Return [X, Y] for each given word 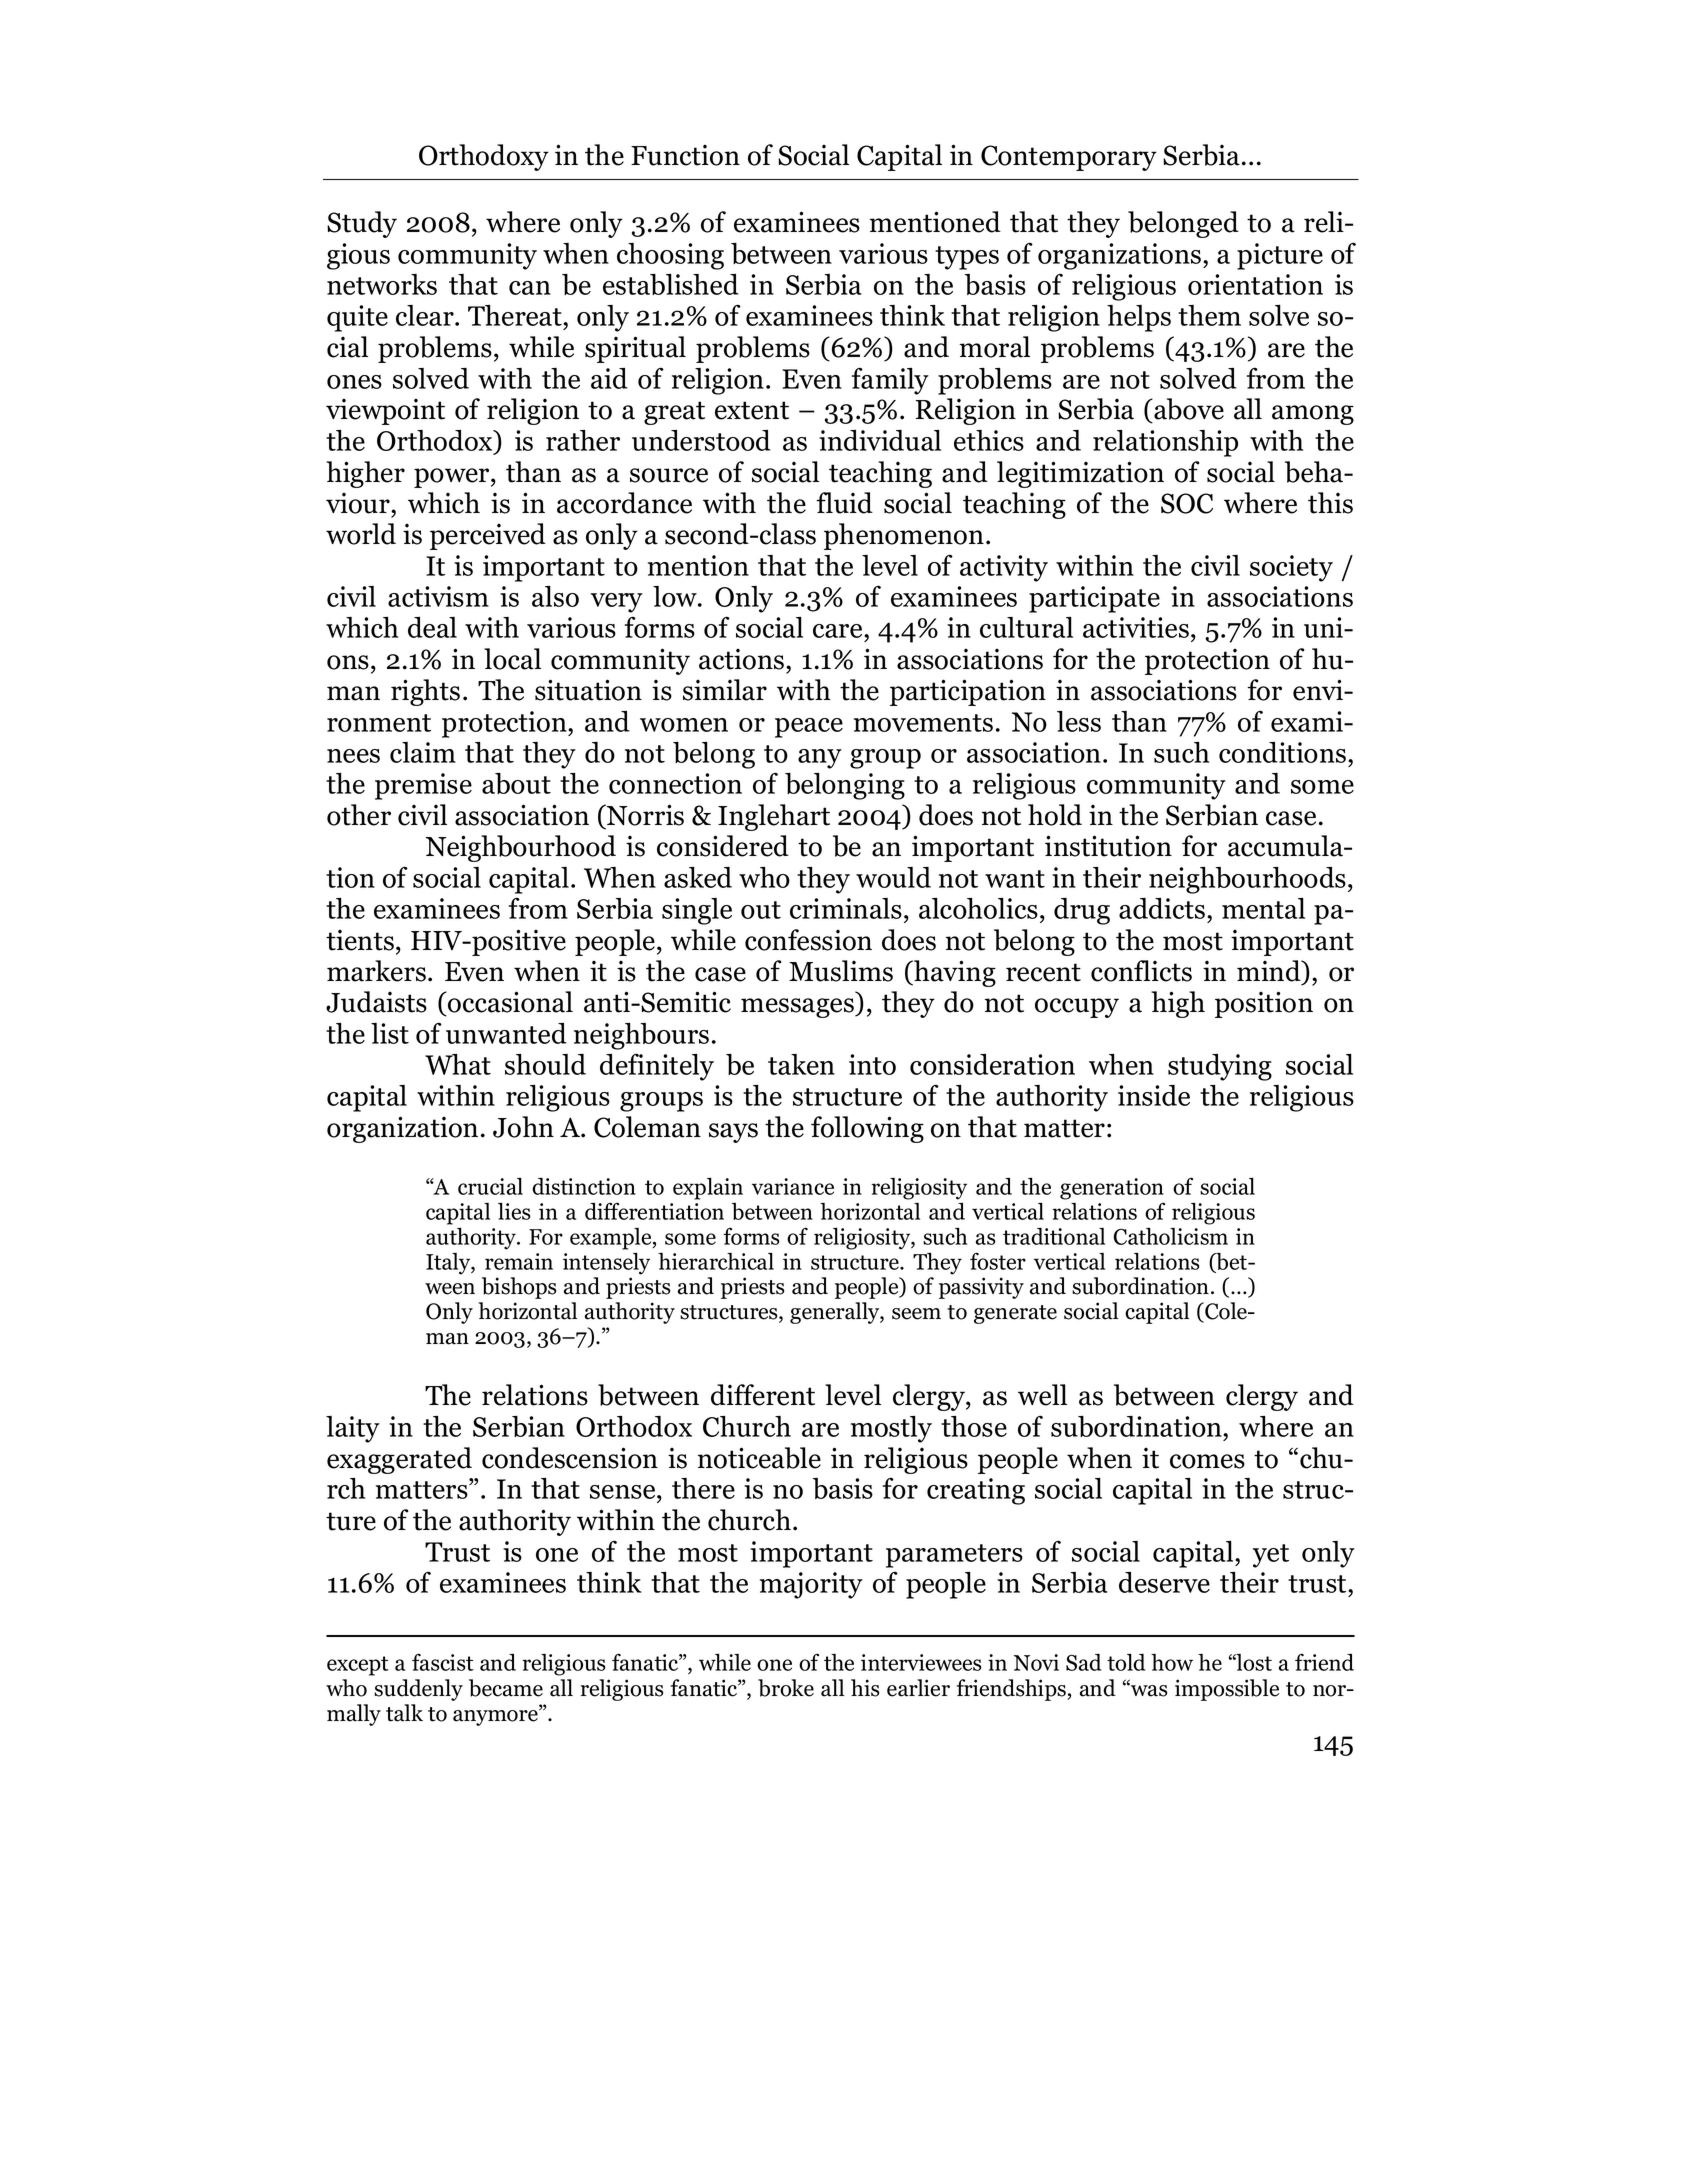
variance [793, 1186]
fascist [443, 1662]
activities [1136, 627]
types [967, 258]
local [512, 659]
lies [514, 1211]
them [1209, 315]
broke [786, 1688]
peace [809, 728]
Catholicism [1171, 1236]
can [530, 288]
